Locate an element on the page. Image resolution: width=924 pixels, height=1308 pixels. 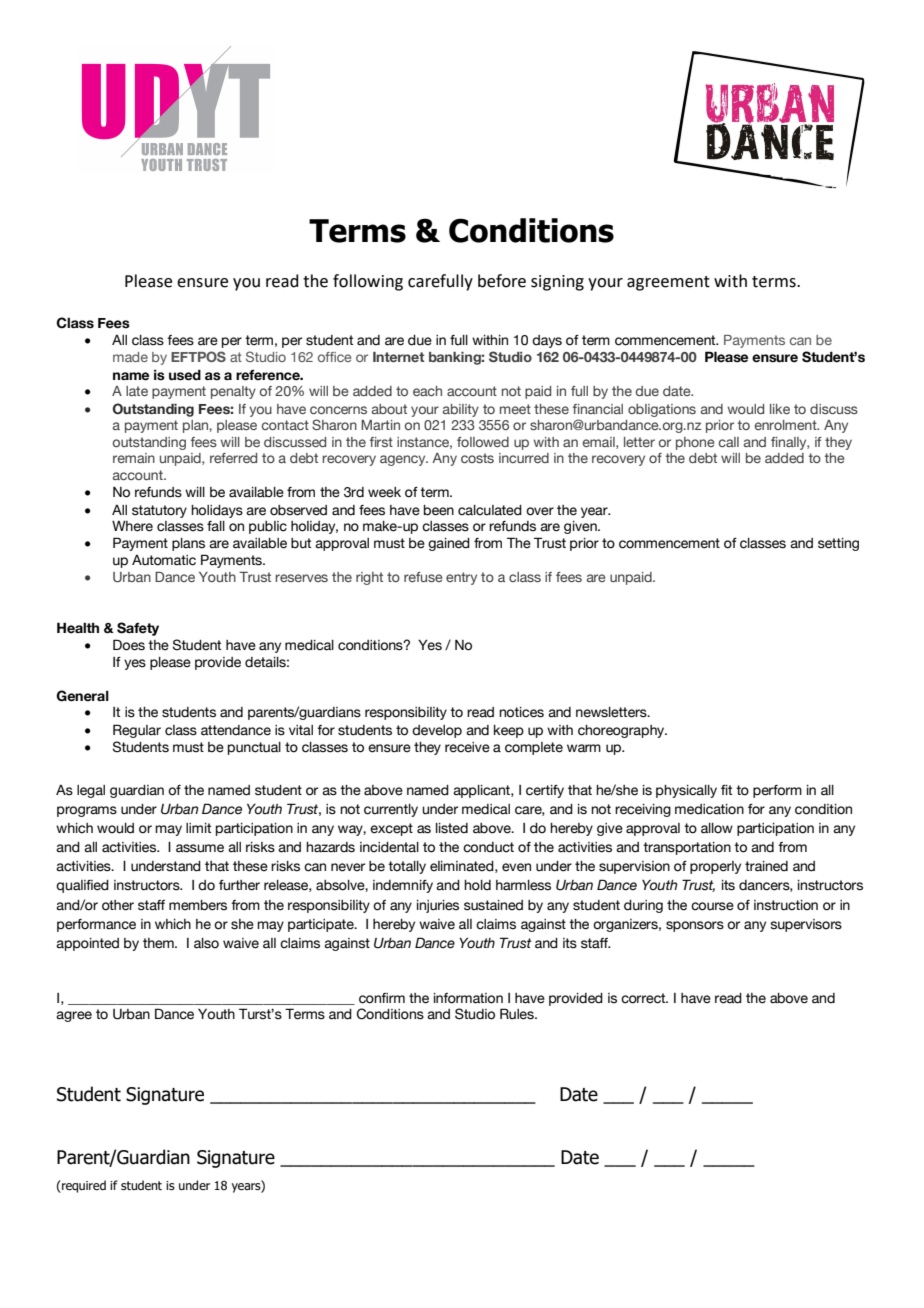
fit is located at coordinates (726, 790).
